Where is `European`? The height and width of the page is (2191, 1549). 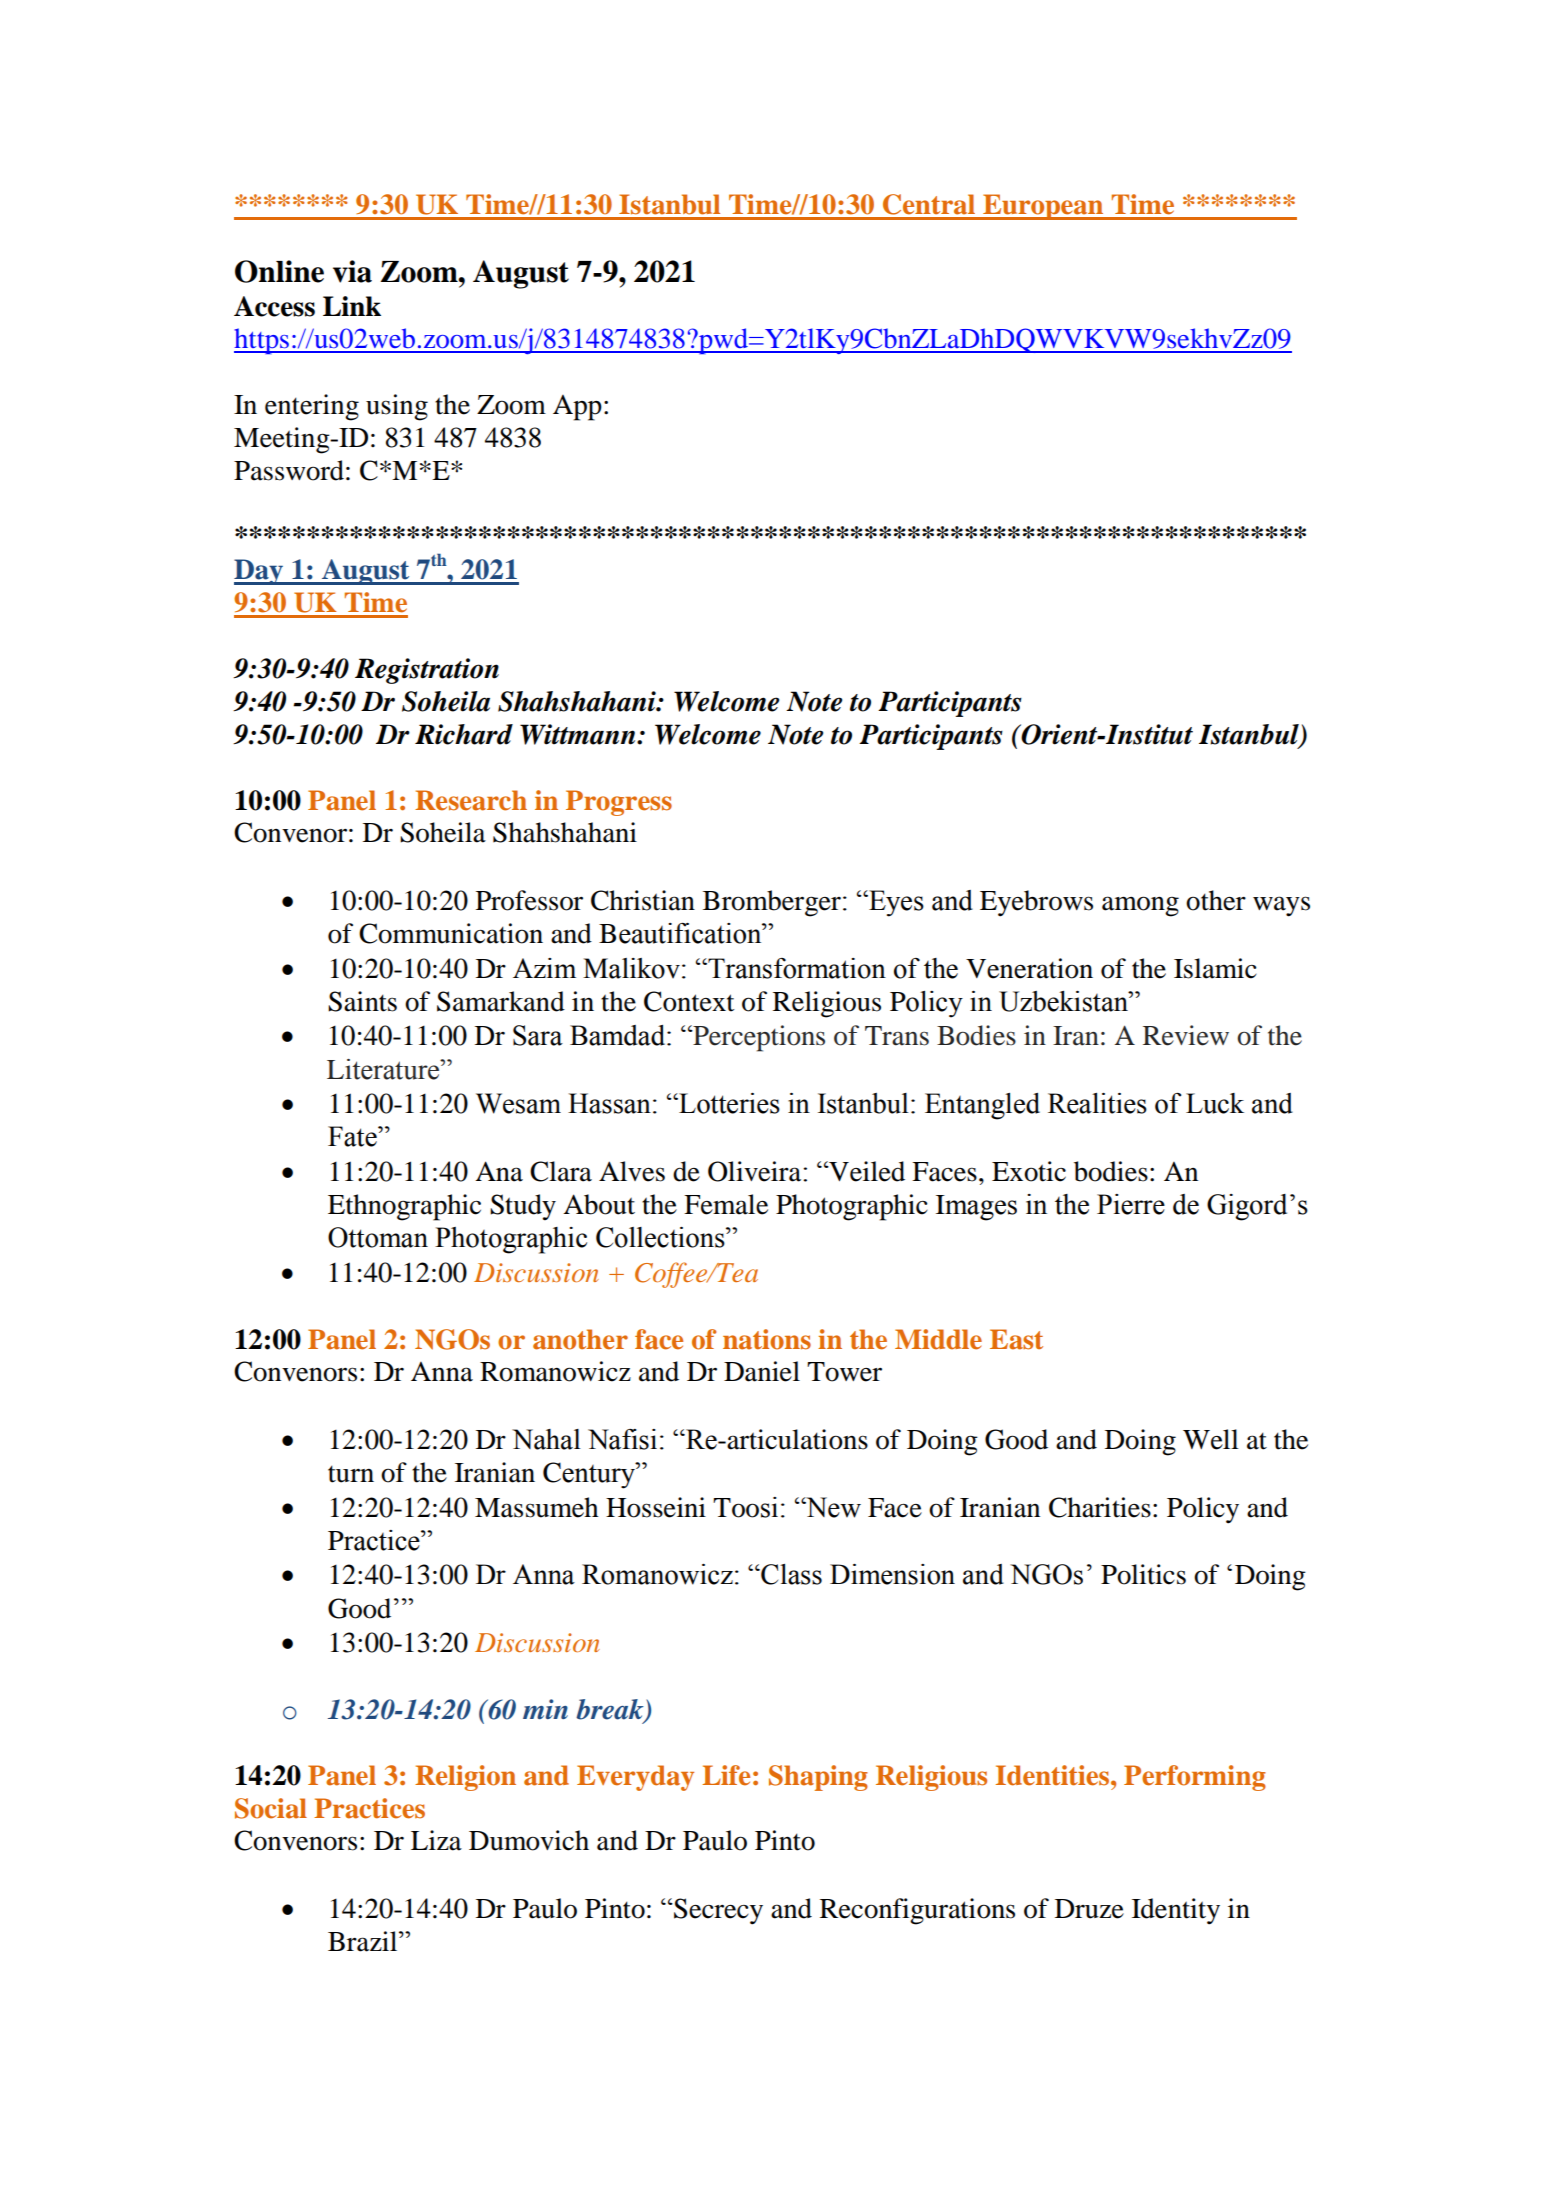 European is located at coordinates (1043, 207).
